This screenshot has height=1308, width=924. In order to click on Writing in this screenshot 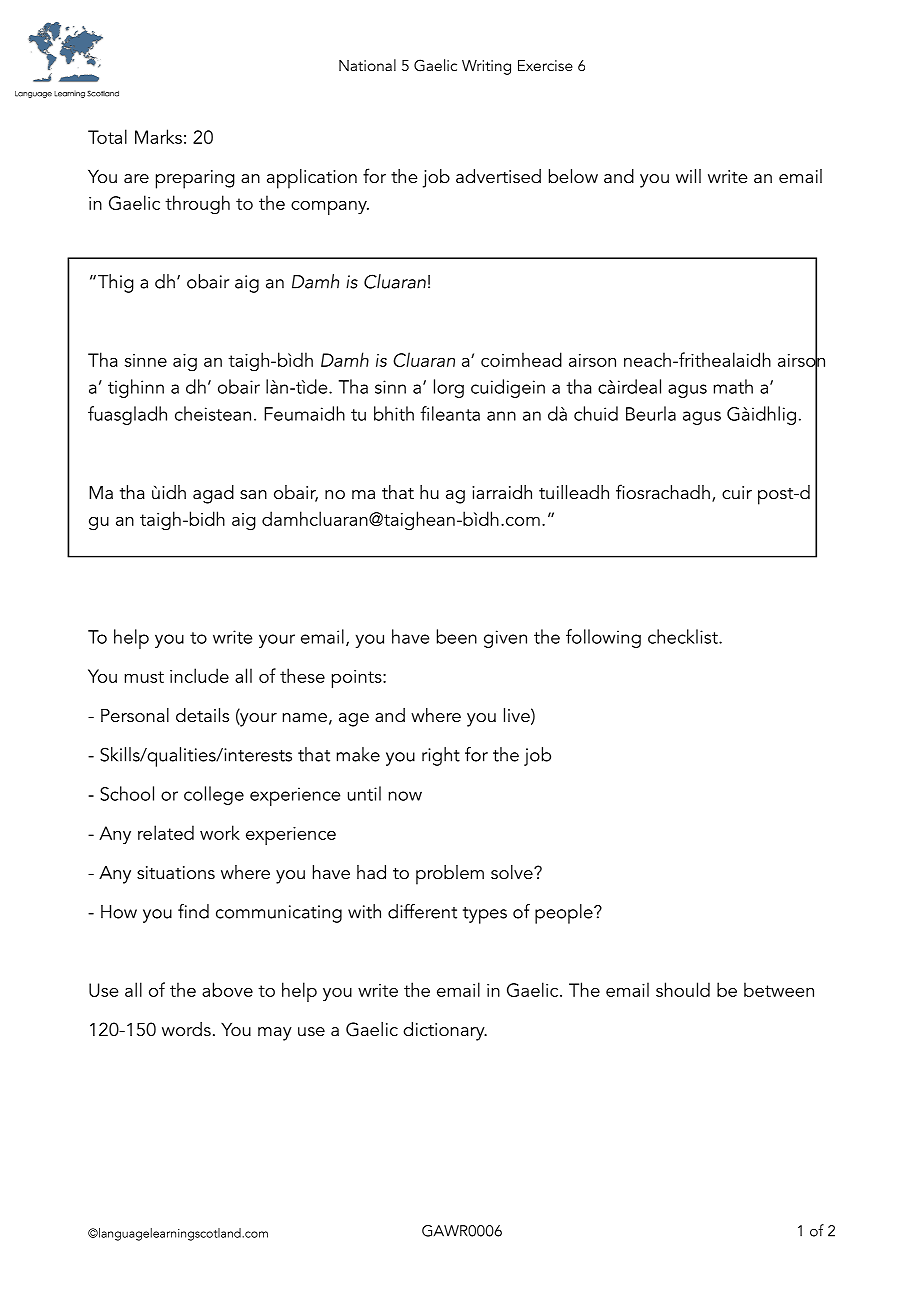, I will do `click(486, 67)`.
